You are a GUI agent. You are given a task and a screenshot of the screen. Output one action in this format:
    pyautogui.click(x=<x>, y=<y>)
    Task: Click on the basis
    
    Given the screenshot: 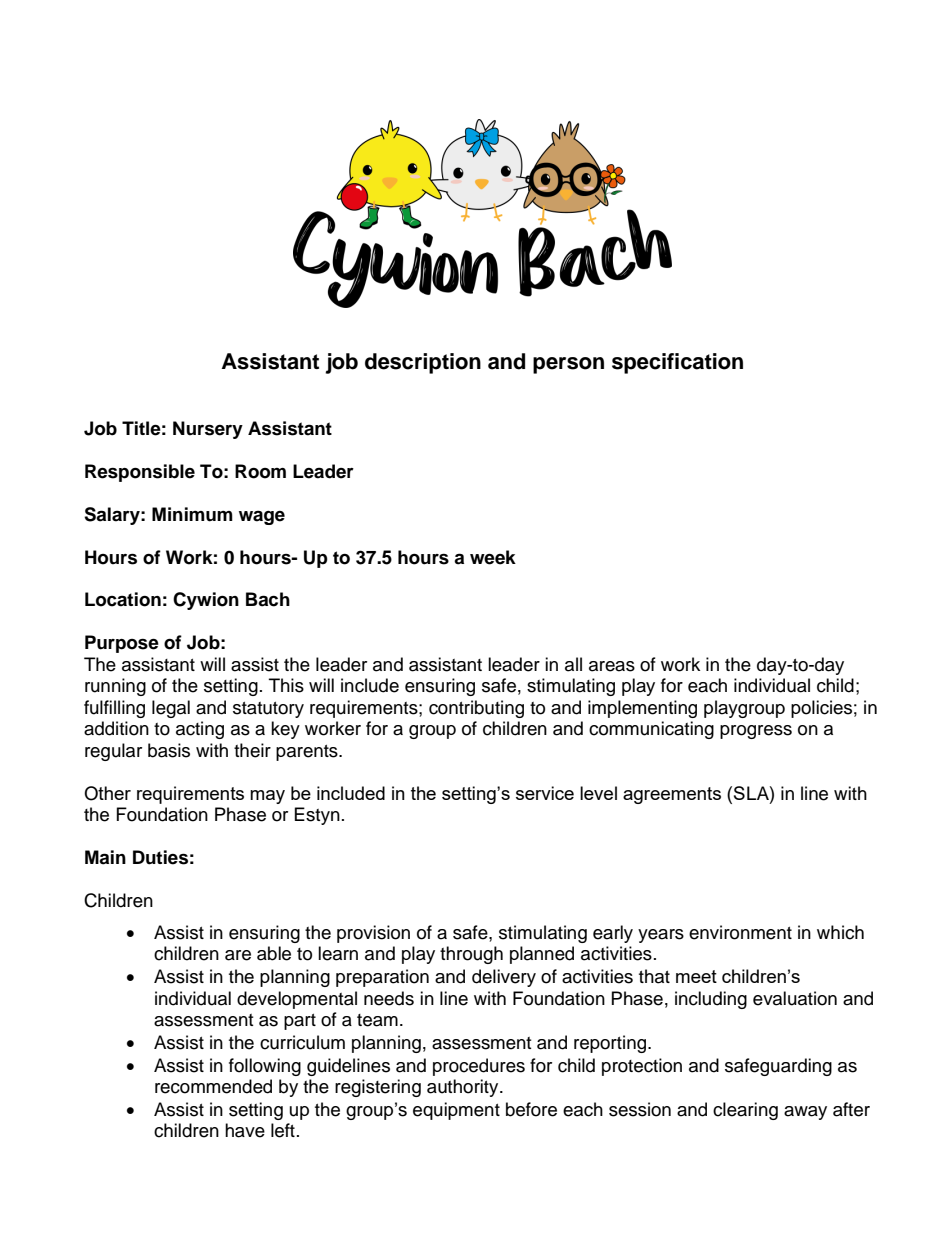 What is the action you would take?
    pyautogui.click(x=169, y=750)
